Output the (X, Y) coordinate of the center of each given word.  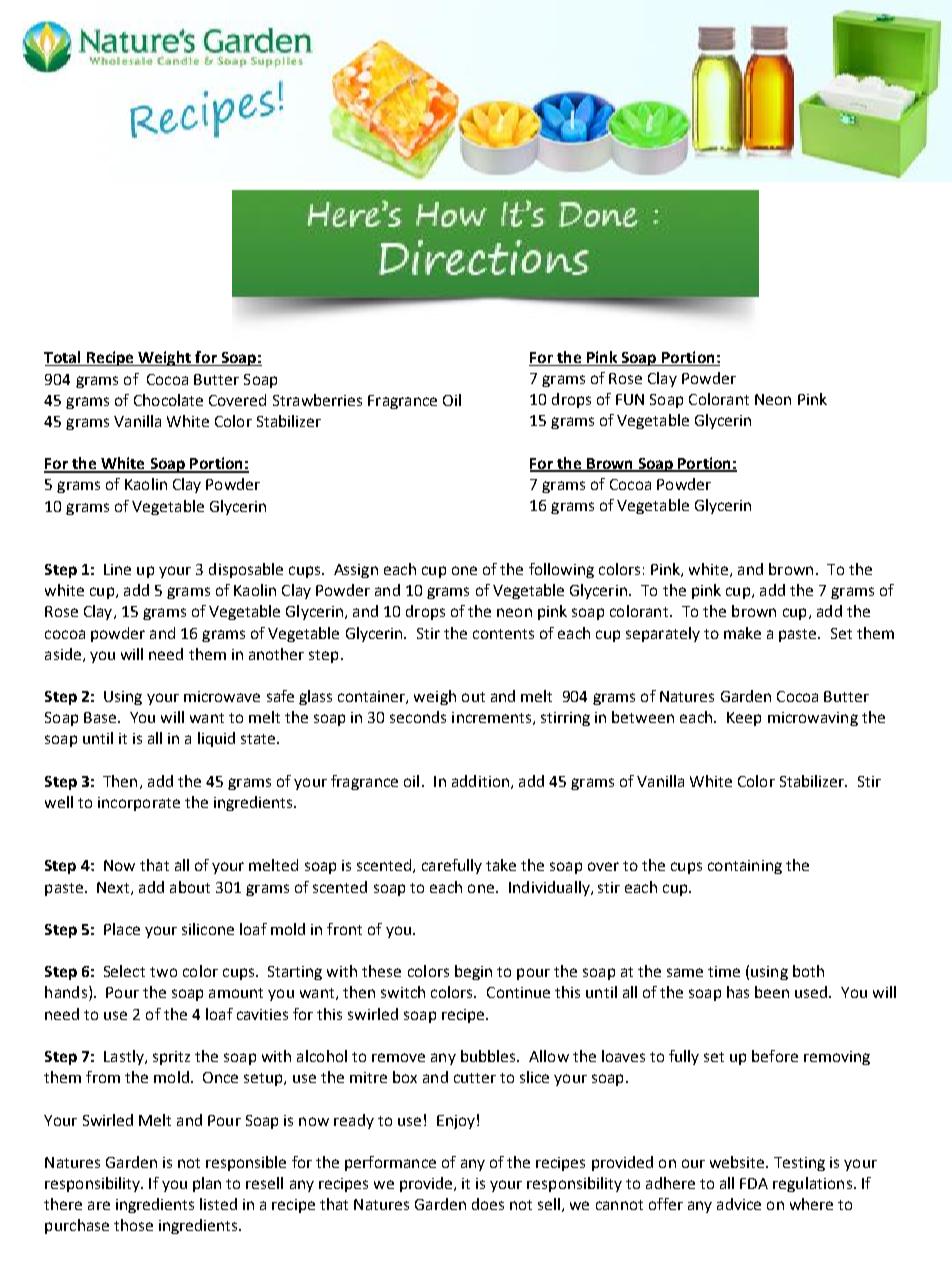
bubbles (489, 1056)
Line (117, 569)
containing (745, 867)
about (190, 887)
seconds (418, 717)
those (133, 1225)
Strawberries (317, 400)
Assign (356, 571)
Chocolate (168, 400)
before (775, 1056)
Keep (744, 719)
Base (100, 717)
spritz (171, 1058)
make (742, 633)
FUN (630, 399)
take (501, 865)
